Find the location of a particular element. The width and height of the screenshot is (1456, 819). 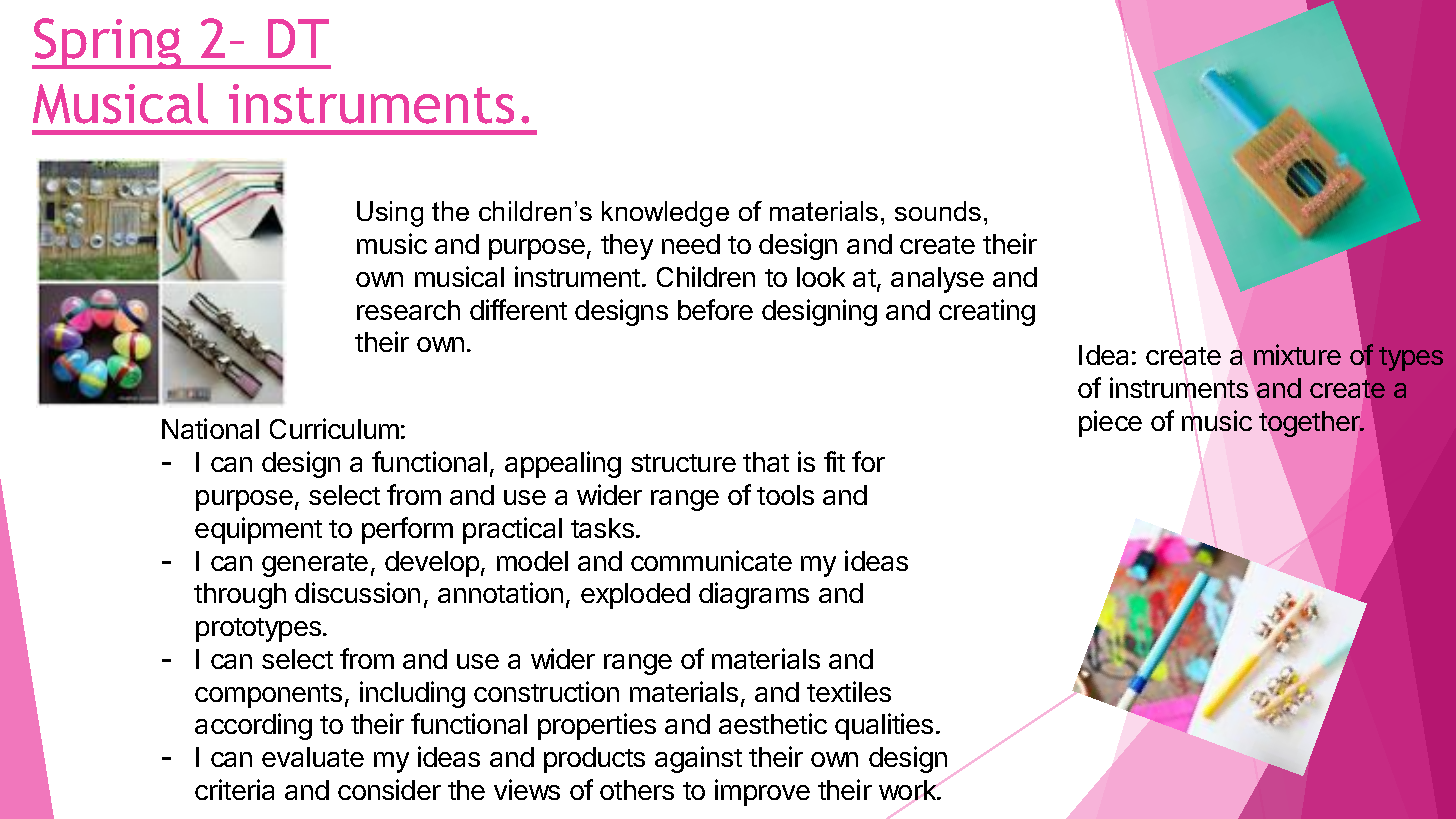

sounds is located at coordinates (938, 211).
